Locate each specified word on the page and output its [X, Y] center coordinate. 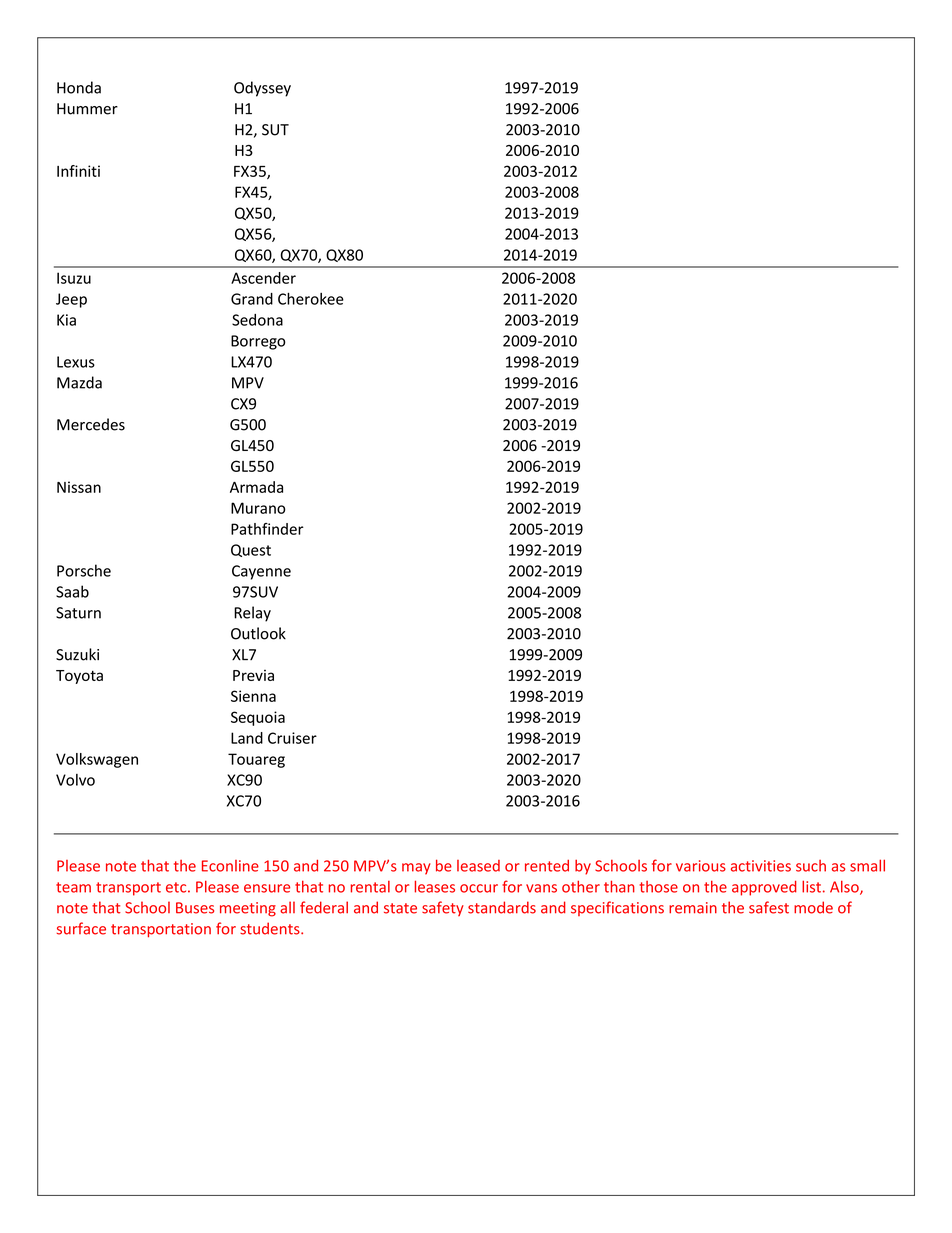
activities [761, 866]
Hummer [87, 109]
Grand [252, 299]
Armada [256, 487]
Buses [195, 908]
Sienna [253, 696]
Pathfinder [267, 529]
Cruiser [292, 738]
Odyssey [262, 89]
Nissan [79, 487]
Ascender [263, 278]
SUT [275, 130]
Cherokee [311, 298]
